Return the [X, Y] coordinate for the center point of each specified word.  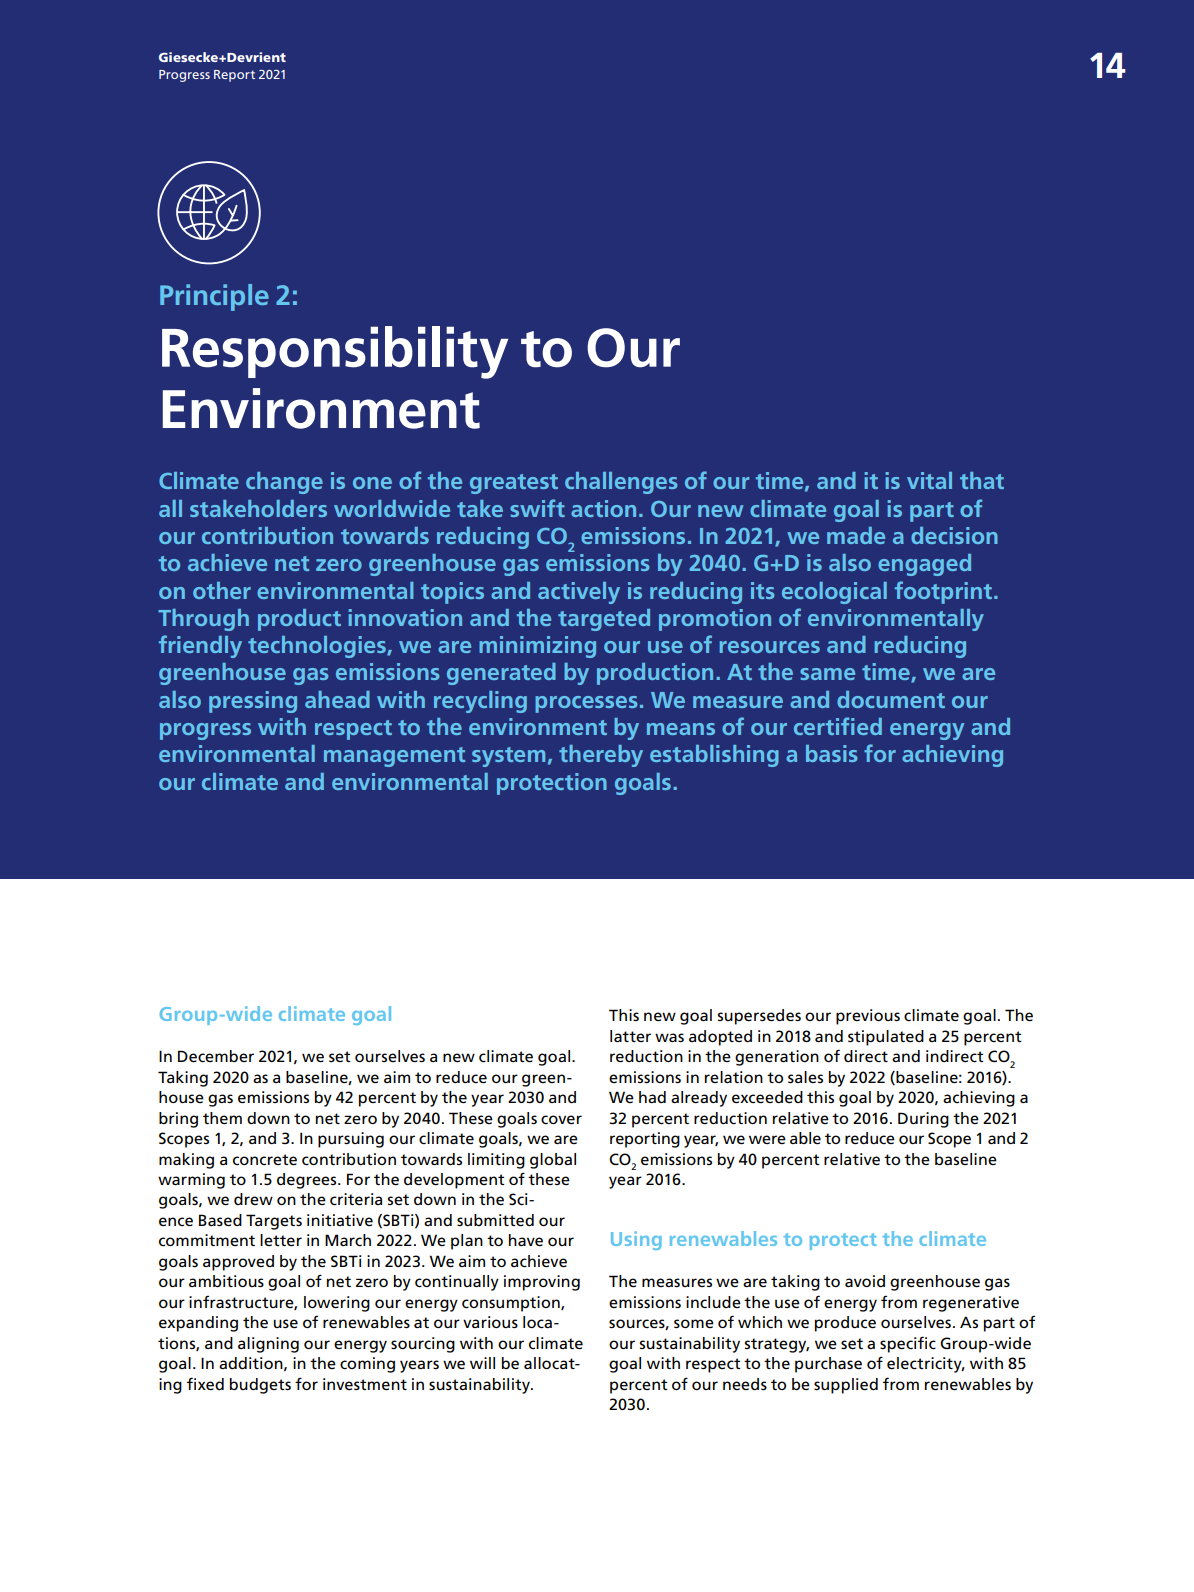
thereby [601, 756]
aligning [268, 1345]
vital [929, 480]
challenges [621, 483]
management [394, 757]
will [482, 1363]
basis [831, 753]
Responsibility [335, 352]
